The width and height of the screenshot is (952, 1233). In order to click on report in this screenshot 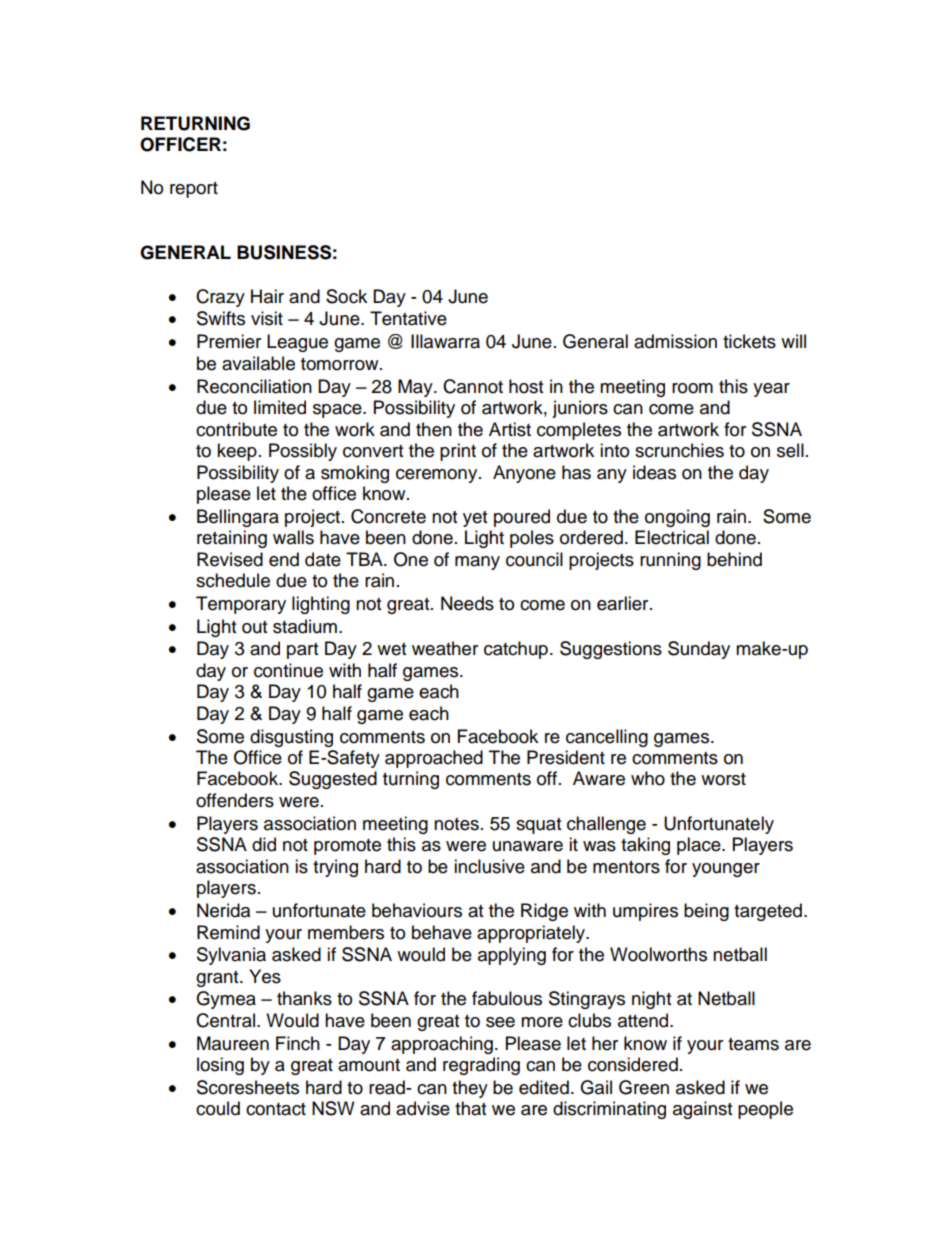, I will do `click(194, 190)`.
